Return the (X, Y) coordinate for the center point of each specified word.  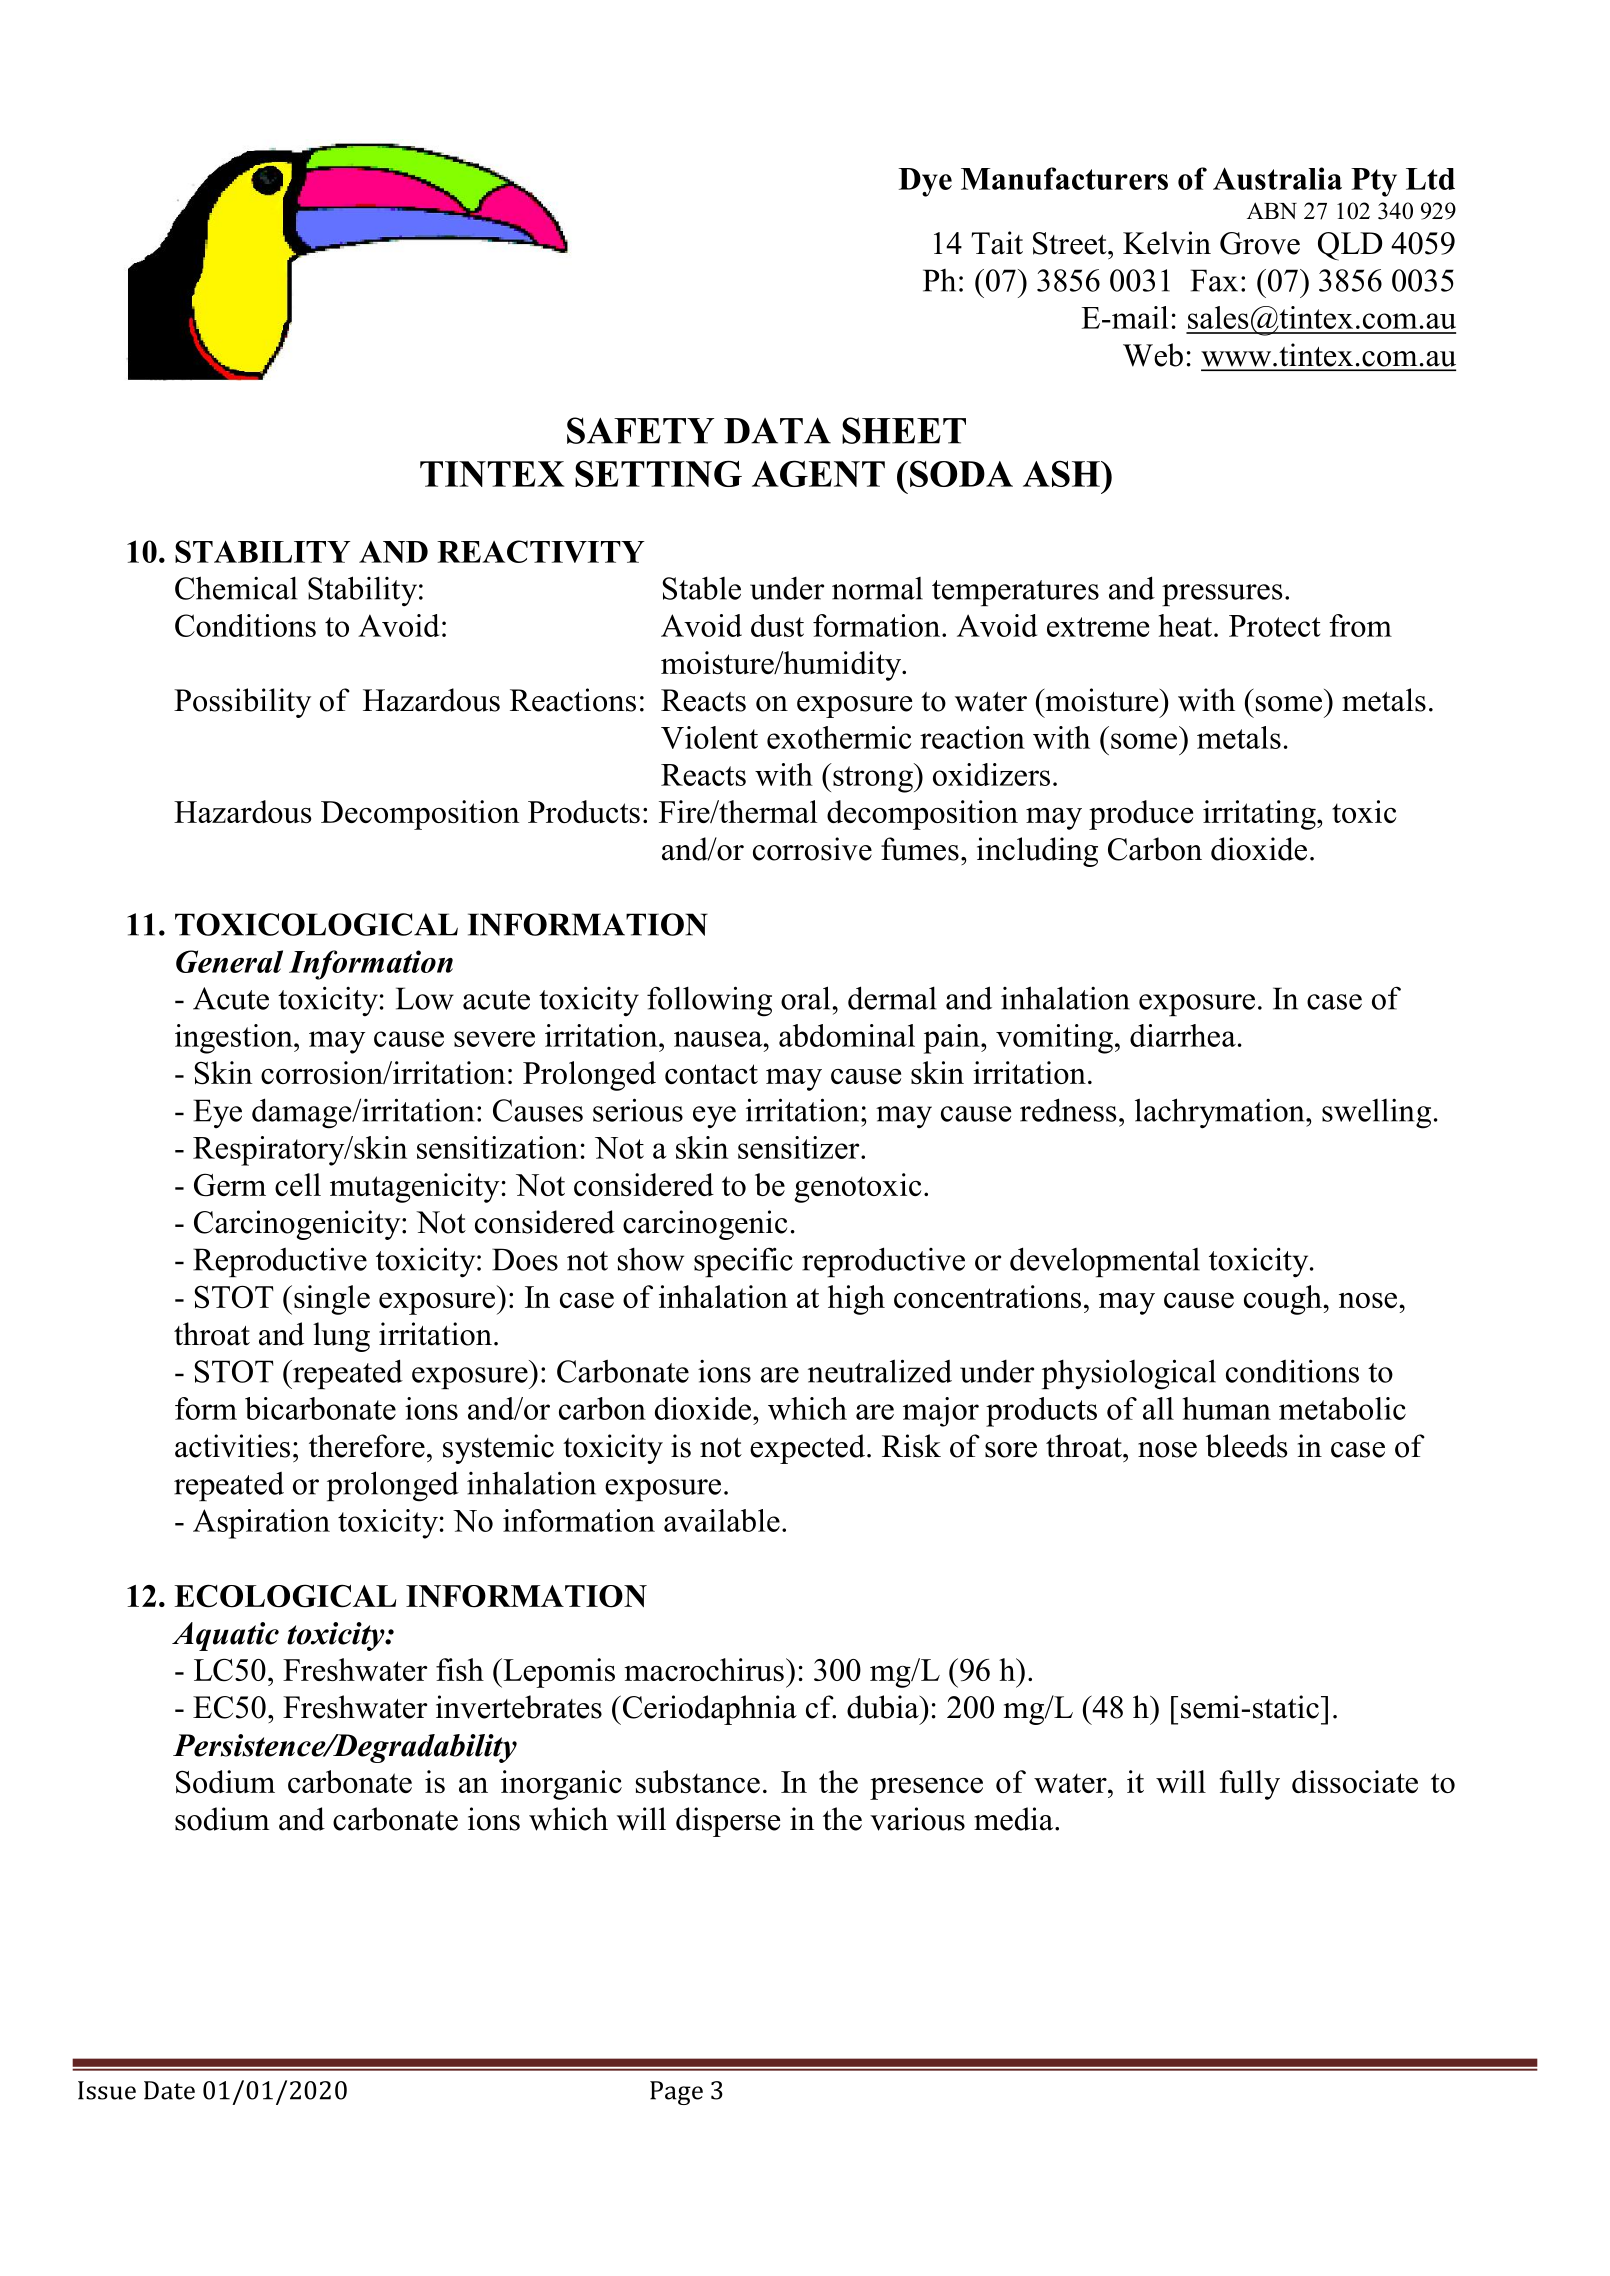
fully (1249, 1785)
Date (169, 2090)
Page (676, 2093)
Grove (1260, 243)
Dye (925, 182)
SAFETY (640, 430)
